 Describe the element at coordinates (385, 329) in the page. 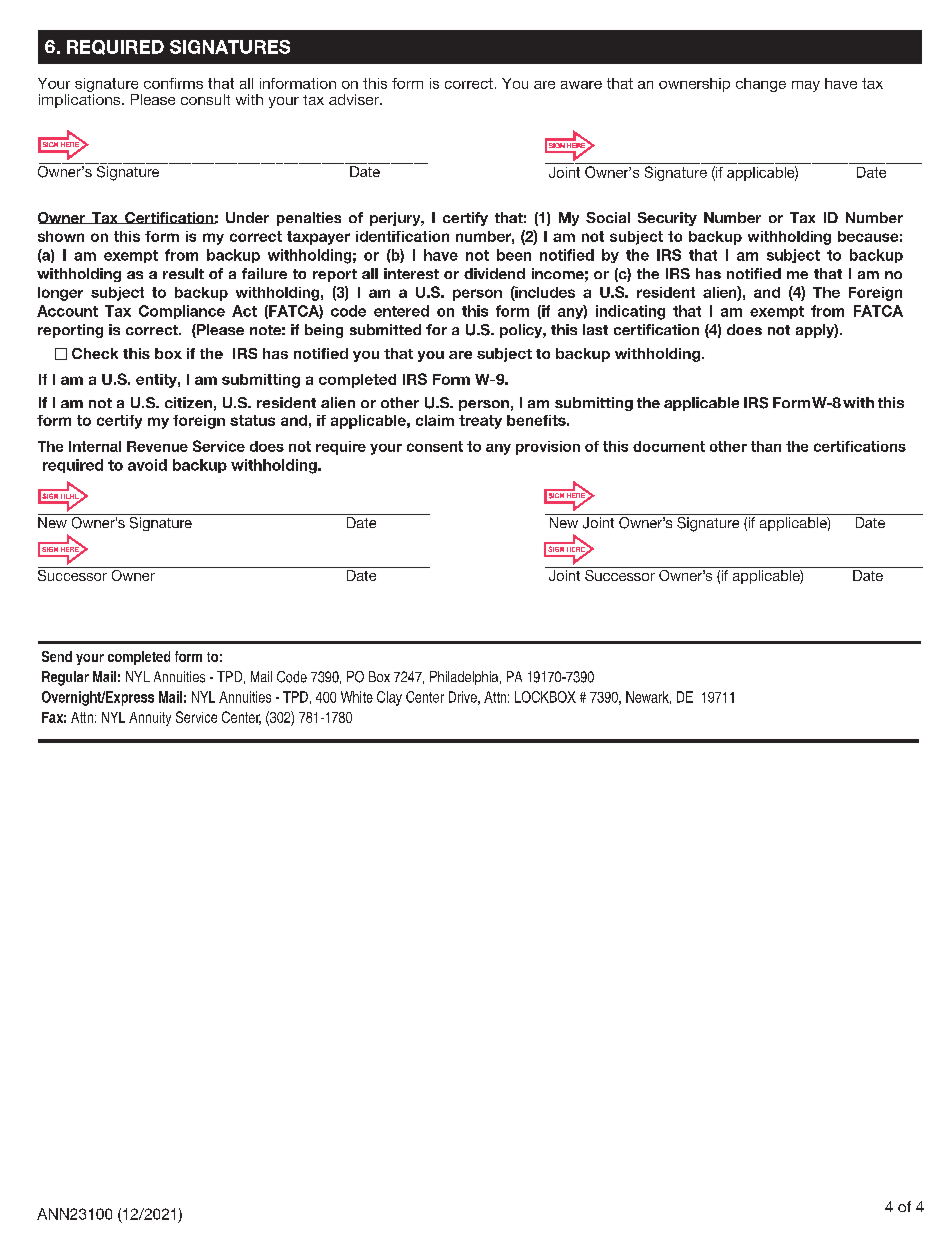

I see `submitted` at that location.
